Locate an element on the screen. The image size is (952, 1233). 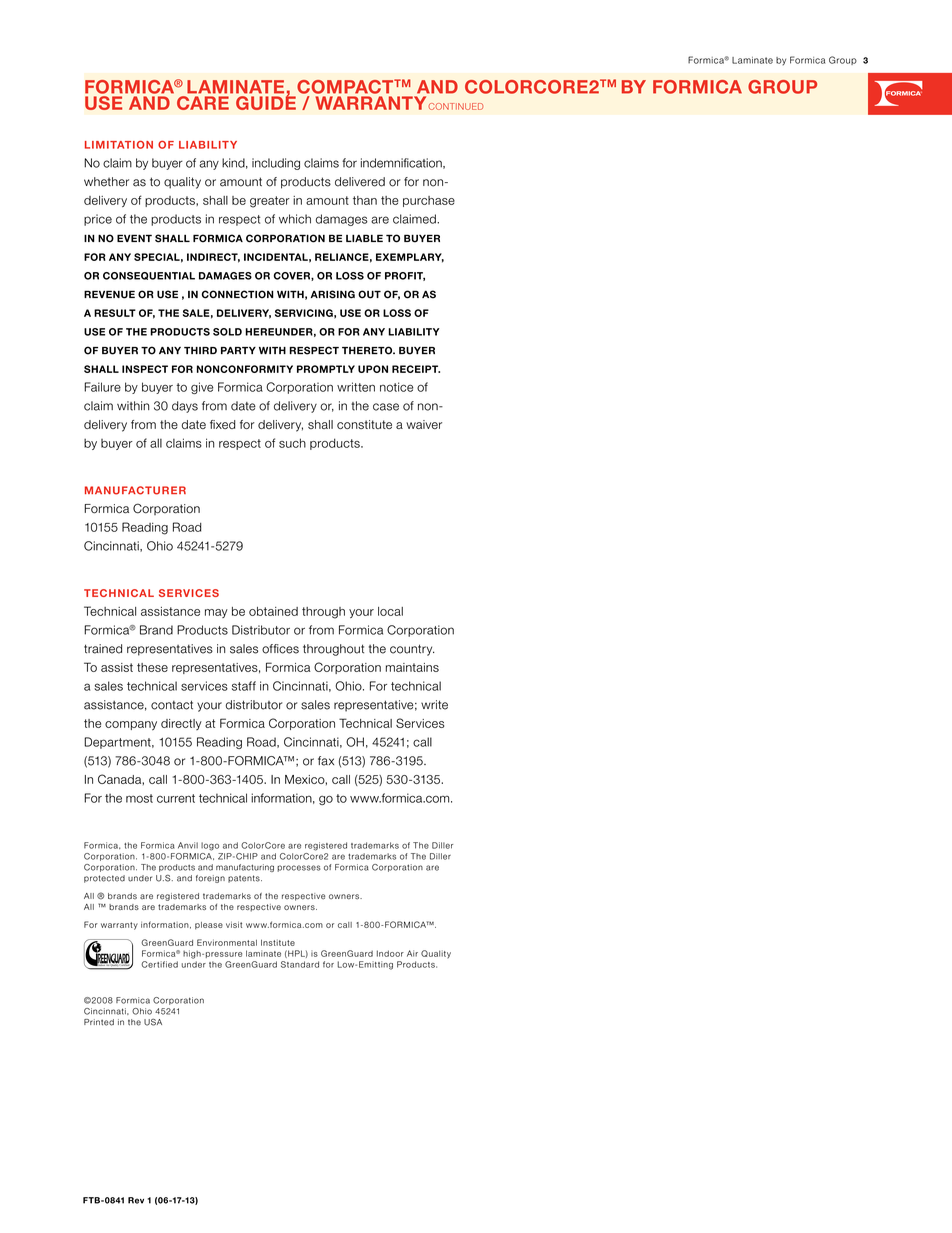
such is located at coordinates (292, 443).
